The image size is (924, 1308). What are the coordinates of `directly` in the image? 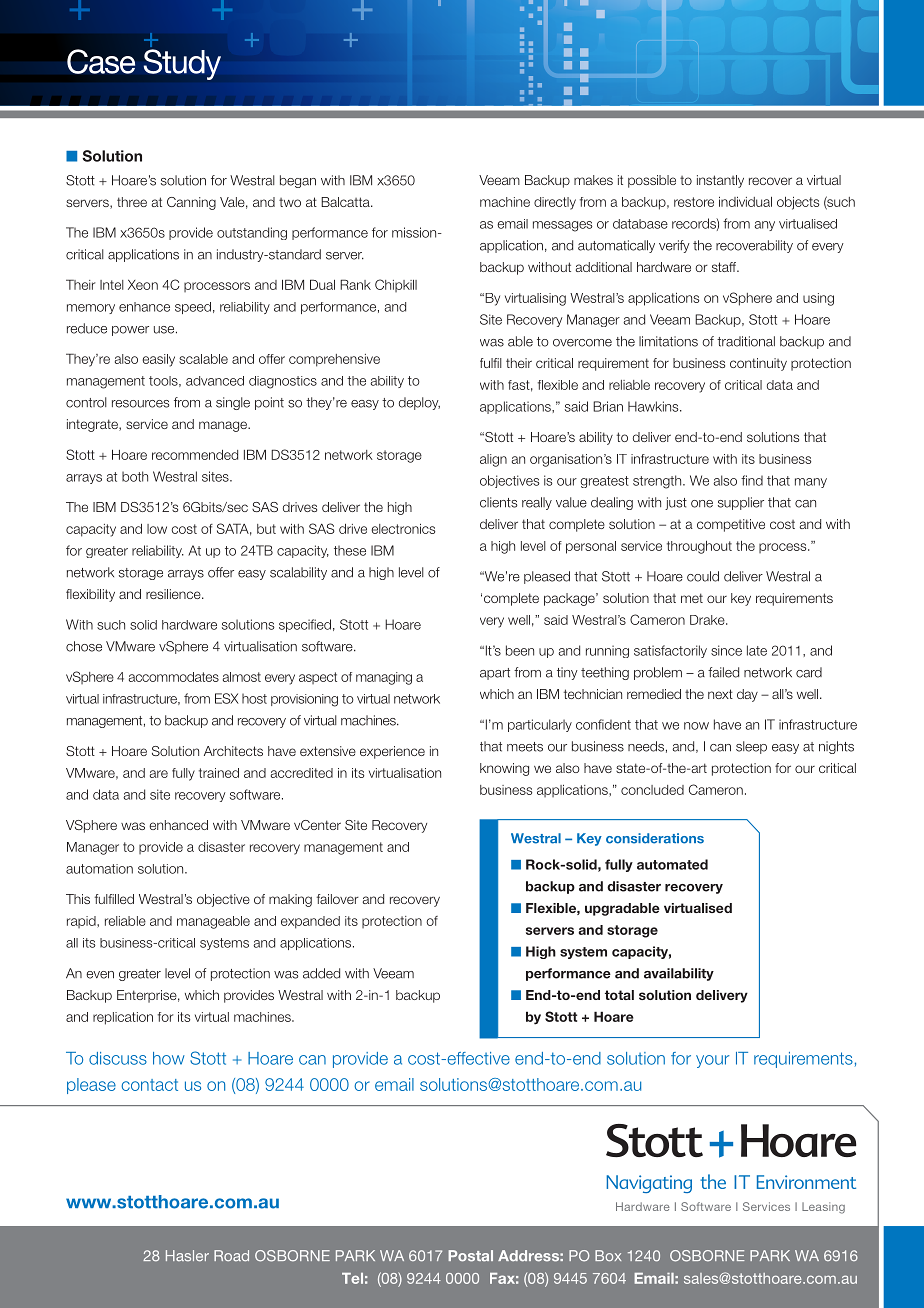 It's located at (555, 203).
